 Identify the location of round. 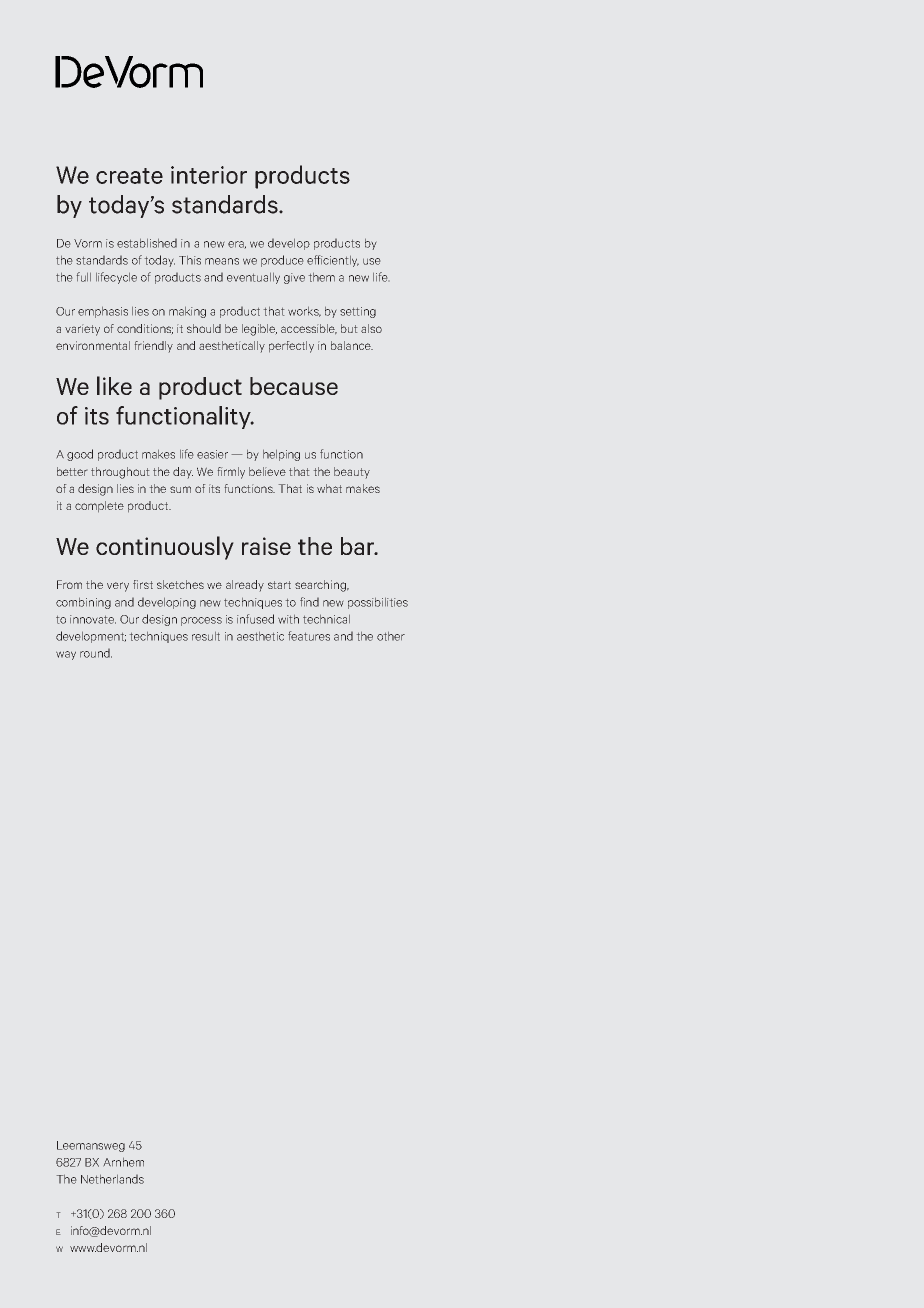
(96, 653).
